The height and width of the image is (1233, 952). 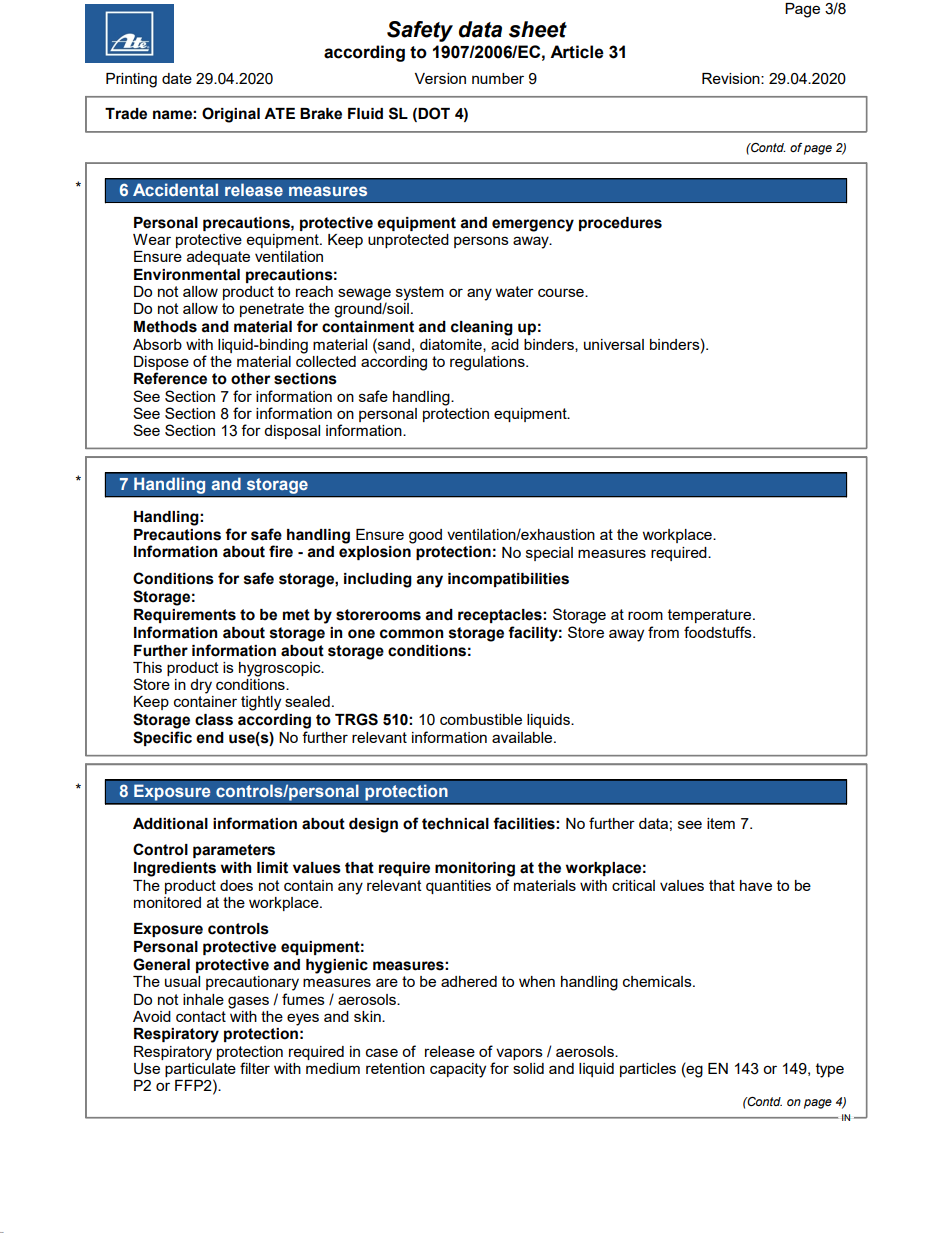 What do you see at coordinates (508, 580) in the image?
I see `incompatibilities` at bounding box center [508, 580].
